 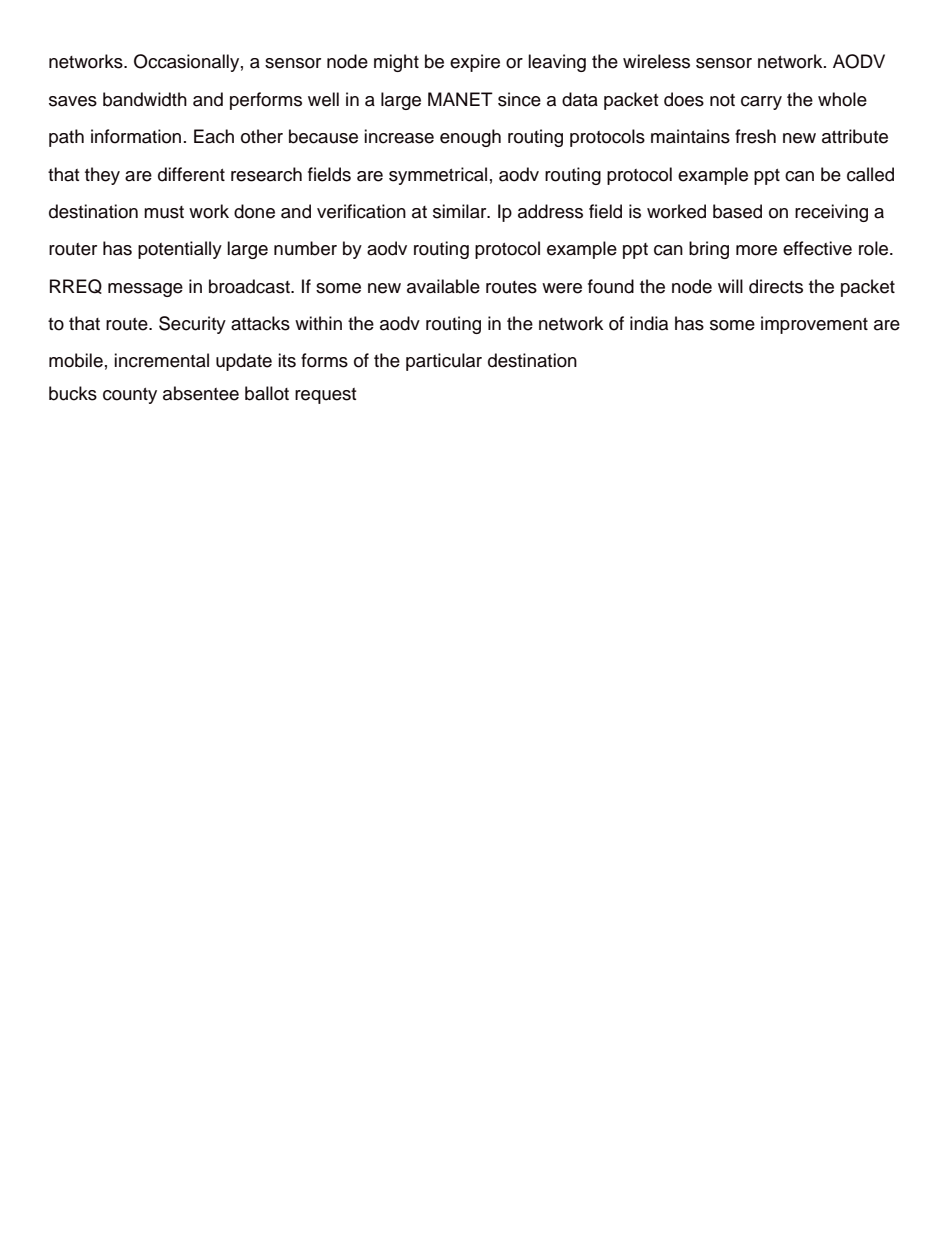 I want to click on bandwidth, so click(x=145, y=99).
